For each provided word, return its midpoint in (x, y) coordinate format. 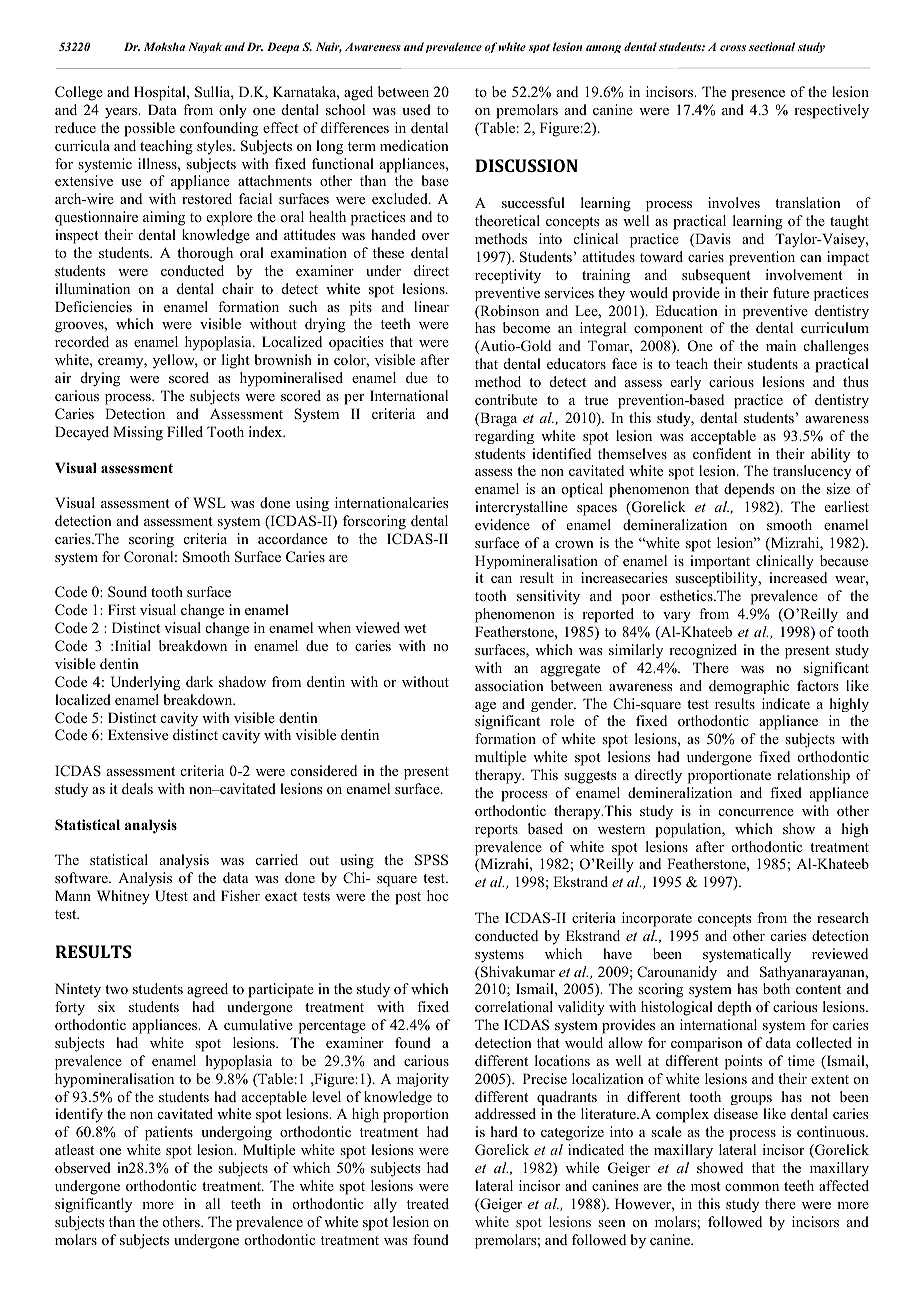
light (235, 361)
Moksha (164, 46)
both (776, 988)
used (416, 109)
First (122, 609)
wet (415, 628)
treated (428, 1203)
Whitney (123, 897)
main (781, 345)
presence (758, 95)
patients (169, 1133)
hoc (437, 895)
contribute (506, 399)
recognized (703, 651)
